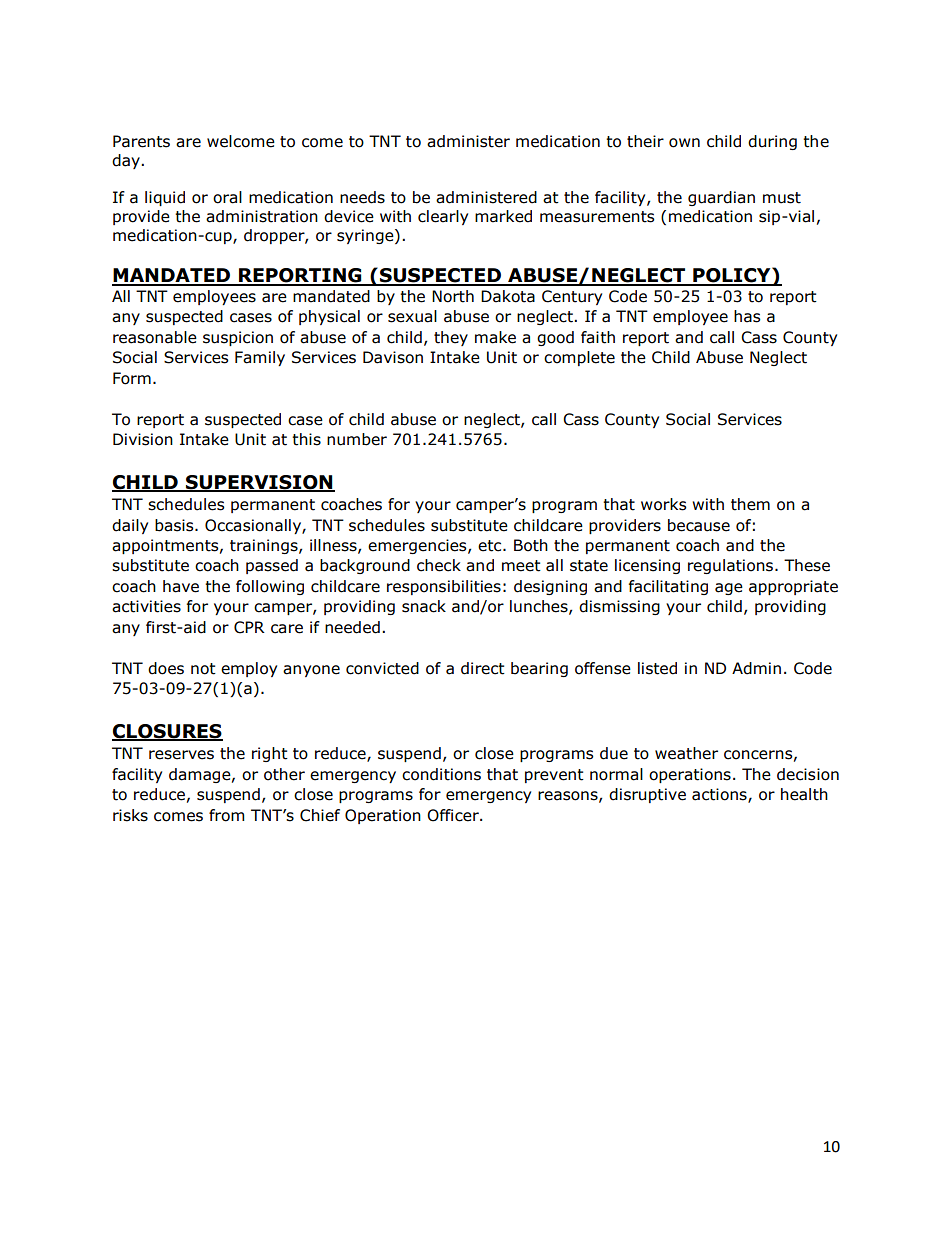 The width and height of the page is (952, 1233). Describe the element at coordinates (357, 439) in the page. I see `number` at that location.
